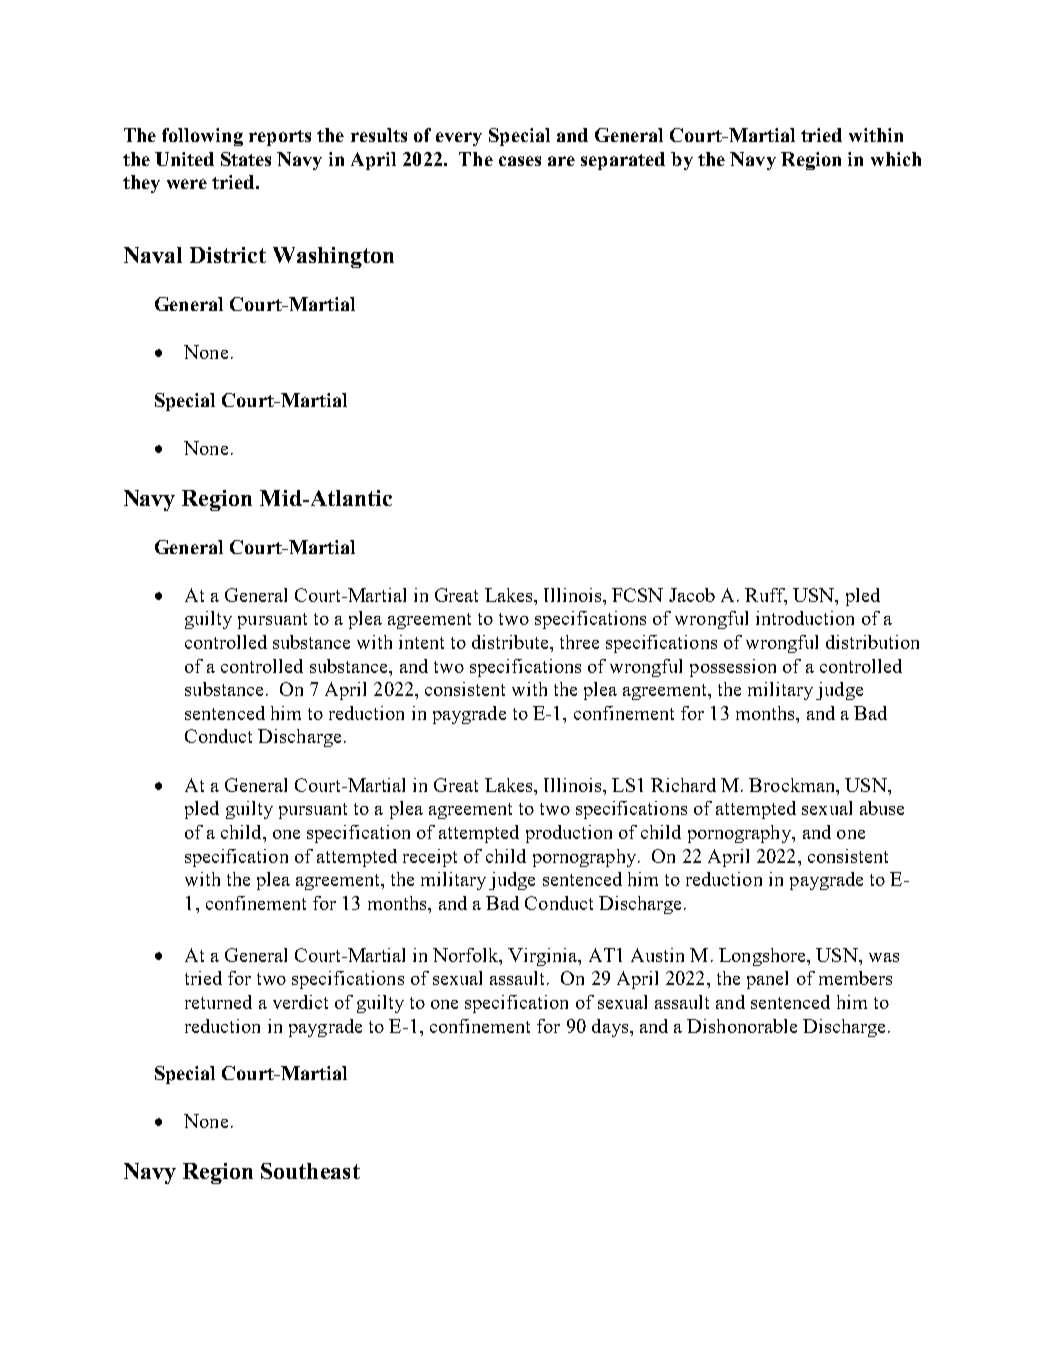 The image size is (1045, 1353). I want to click on intent, so click(421, 642).
